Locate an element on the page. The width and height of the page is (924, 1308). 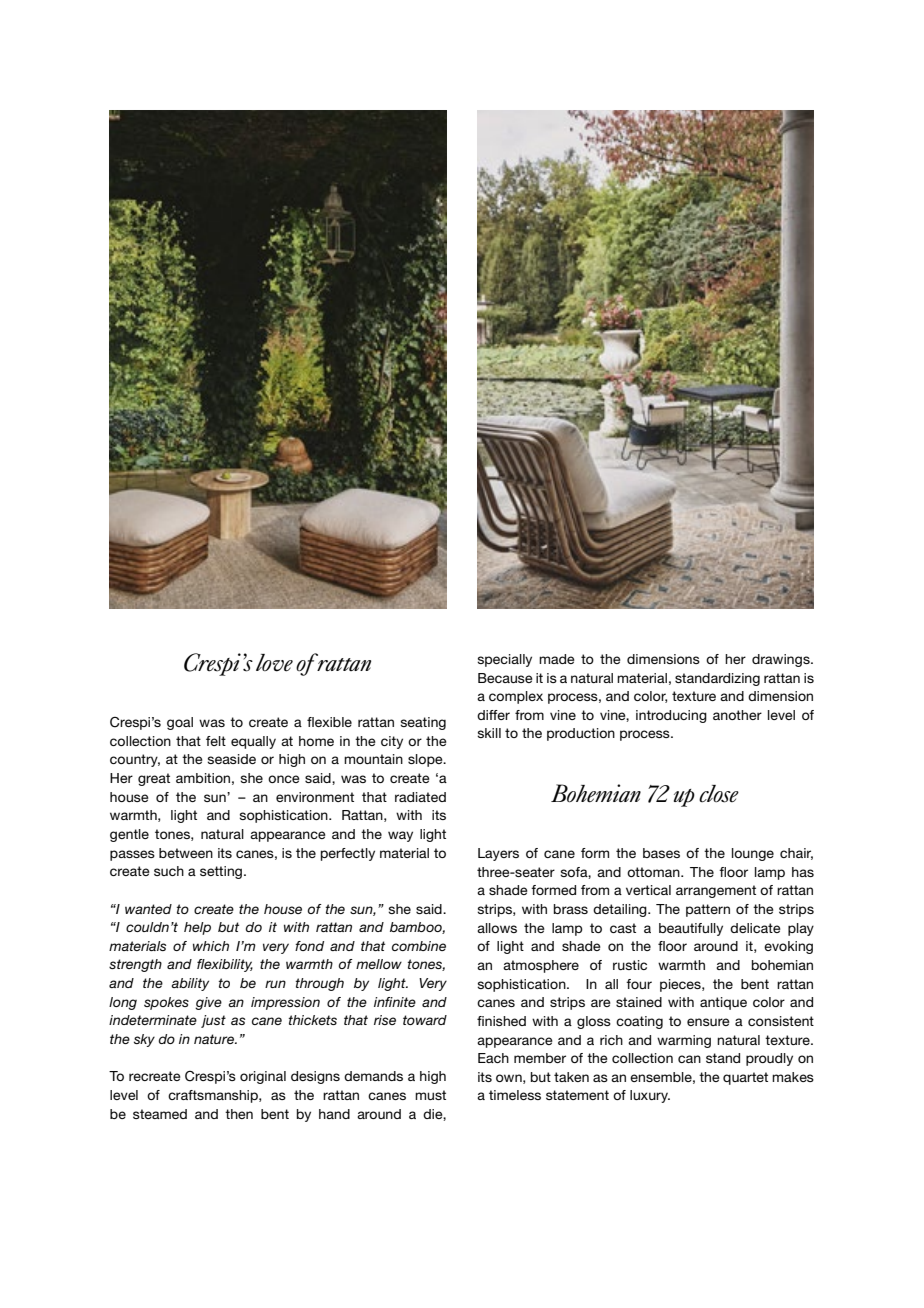
infinite is located at coordinates (395, 1002).
